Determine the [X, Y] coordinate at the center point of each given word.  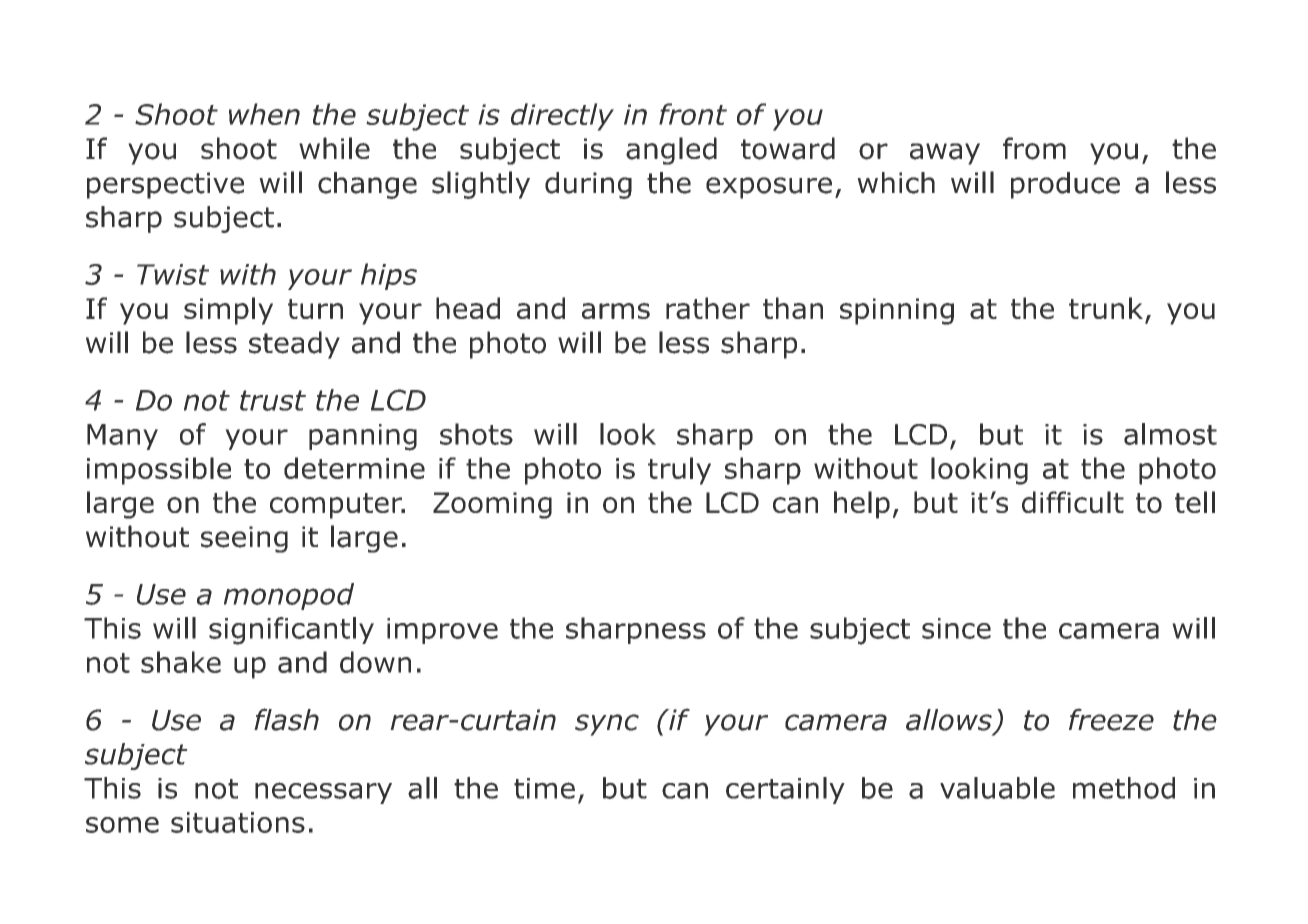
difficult [1073, 502]
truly [679, 471]
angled [671, 151]
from [1034, 148]
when [264, 114]
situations [238, 822]
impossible [159, 471]
